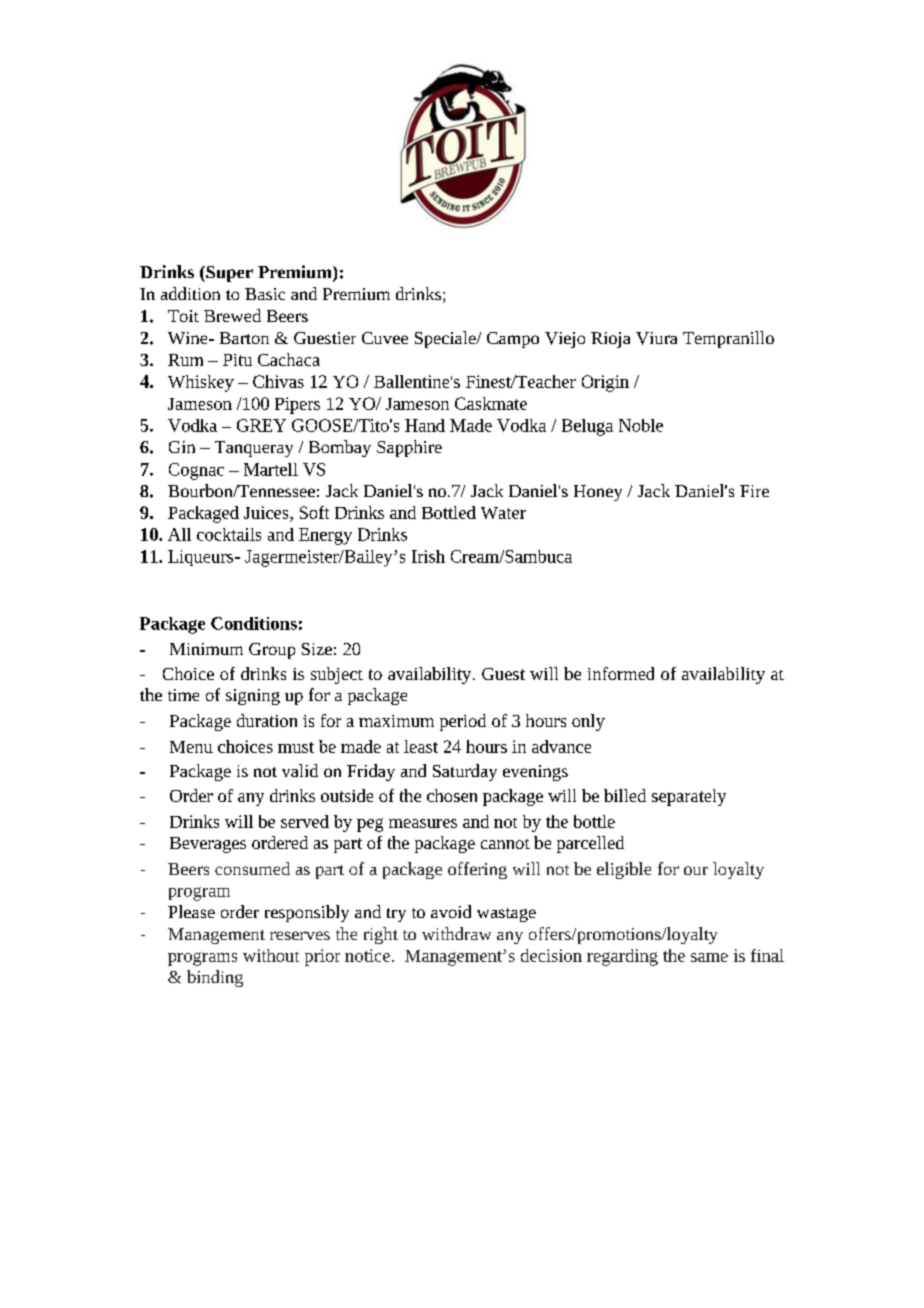  Describe the element at coordinates (565, 340) in the document. I see `Viejo` at that location.
